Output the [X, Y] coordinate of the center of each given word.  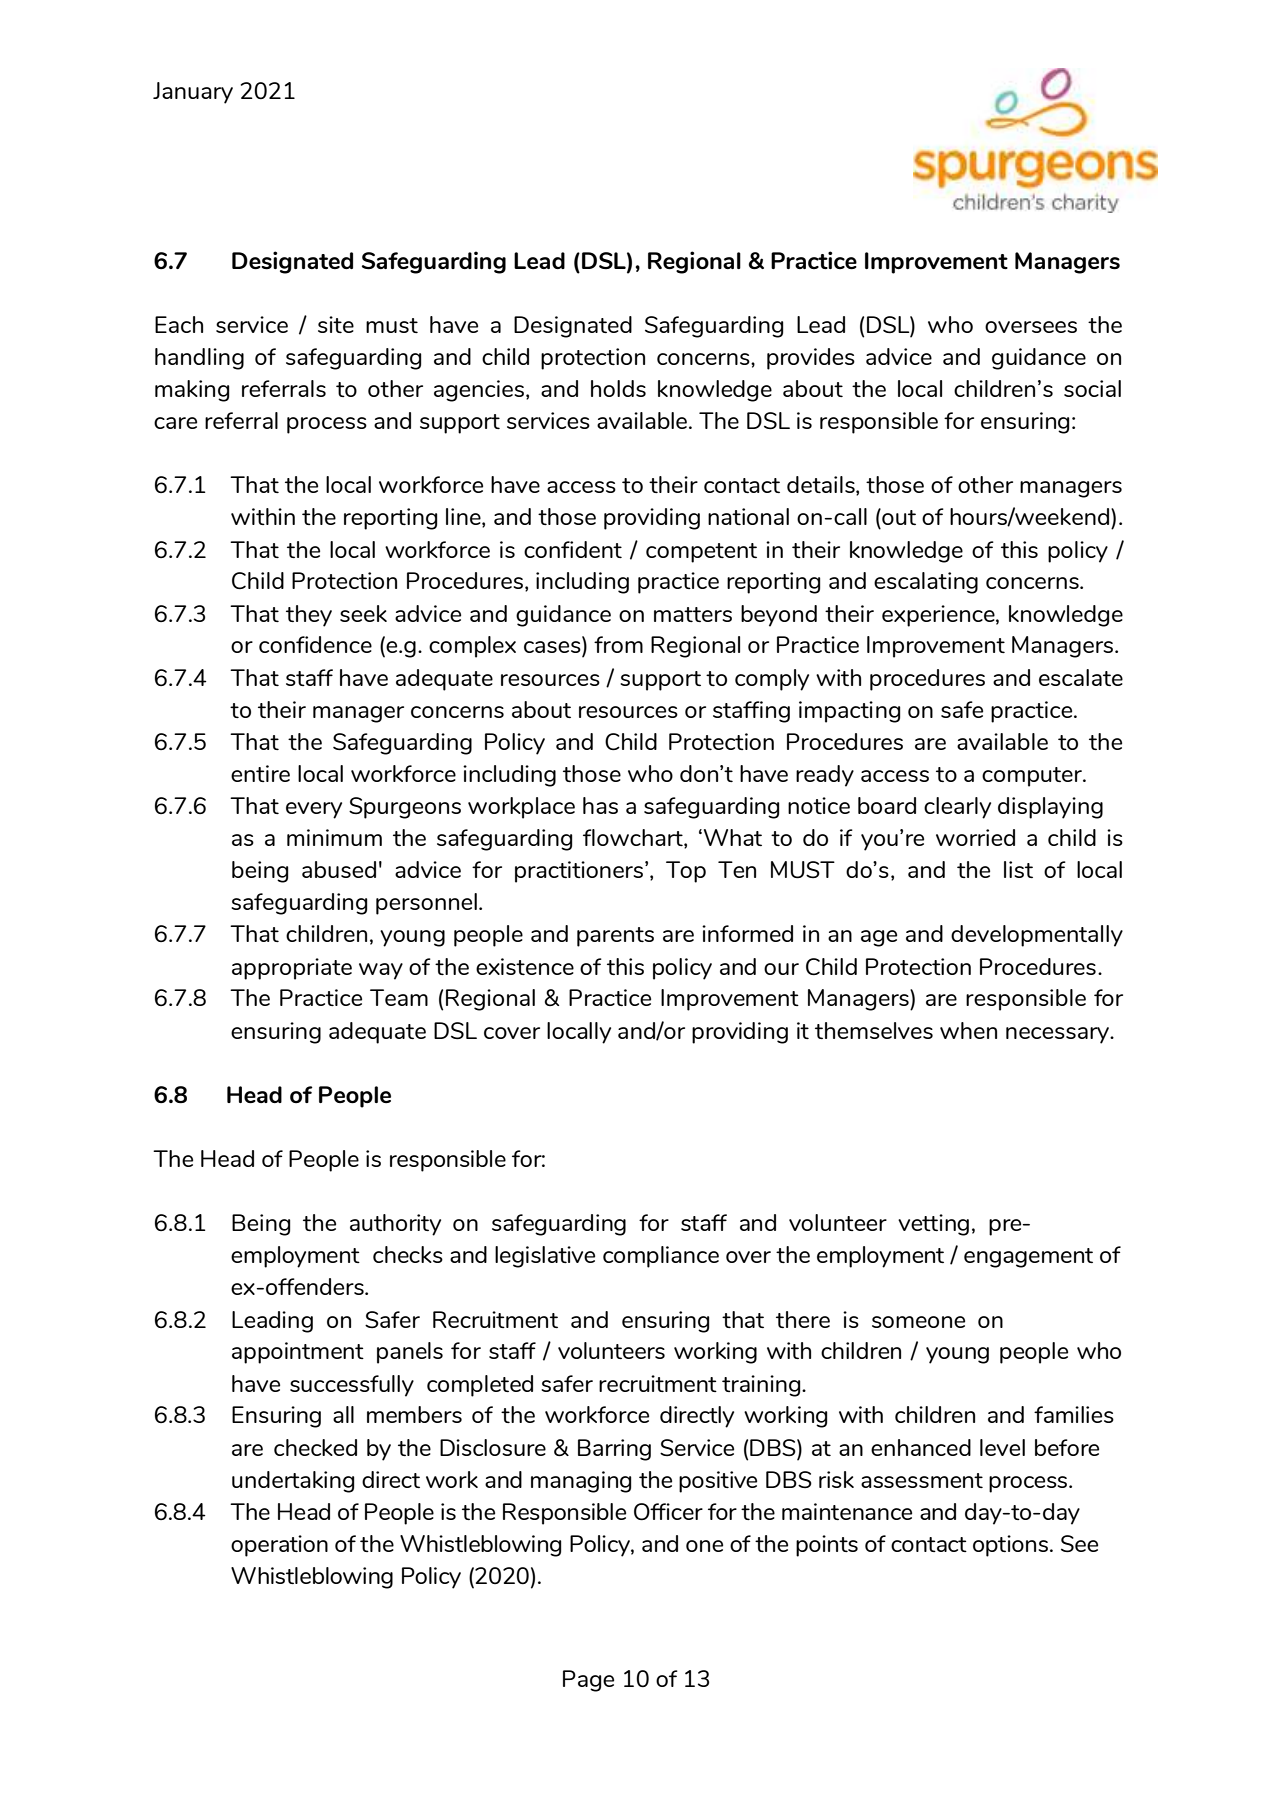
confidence [315, 644]
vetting [933, 1225]
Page [588, 1681]
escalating [926, 583]
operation [279, 1546]
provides [811, 359]
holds [618, 388]
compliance [661, 1257]
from [618, 644]
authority [395, 1225]
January [193, 93]
